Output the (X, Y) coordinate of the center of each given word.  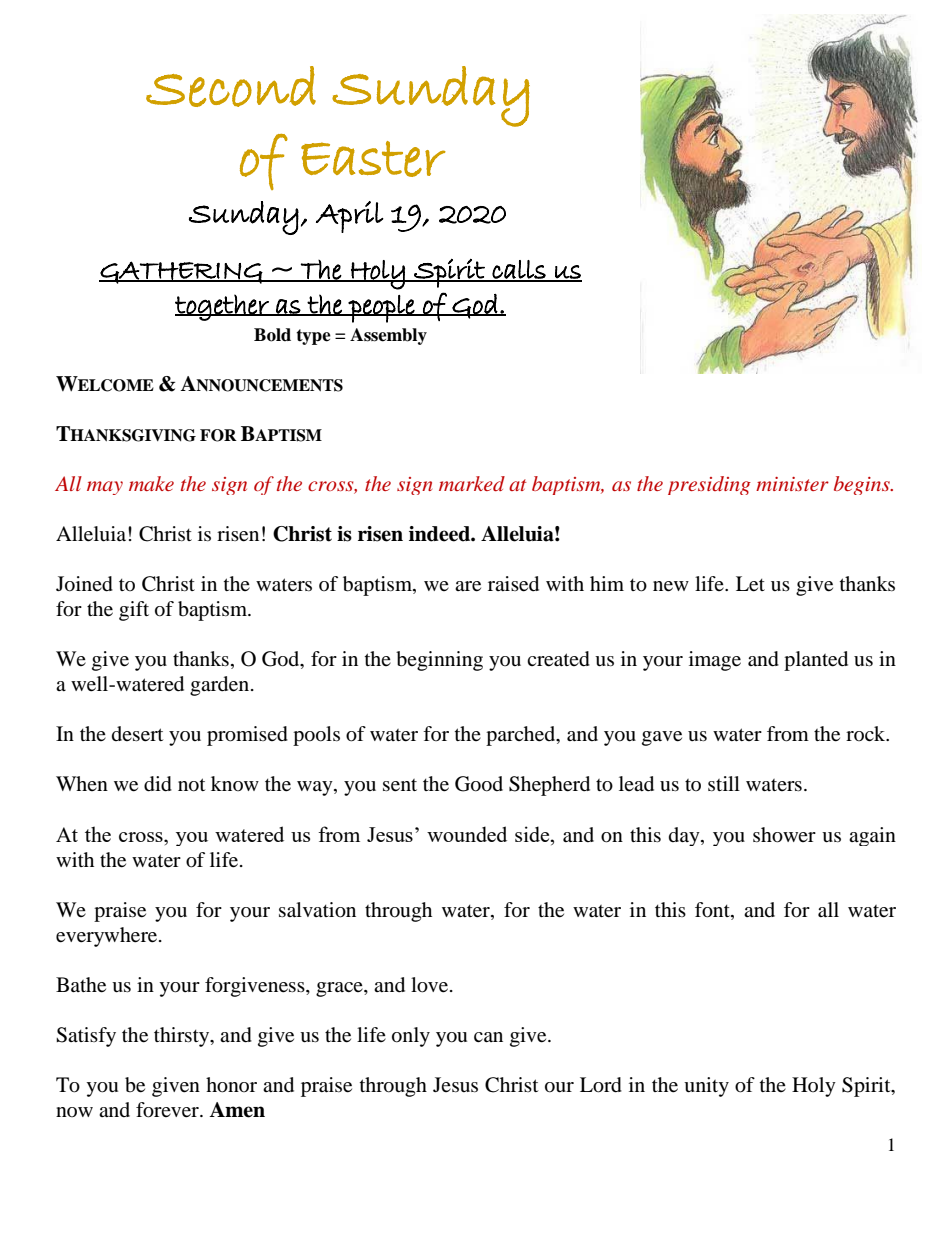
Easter (373, 159)
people (382, 309)
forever (168, 1110)
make (151, 483)
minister (792, 484)
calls (519, 270)
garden (221, 686)
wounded (467, 834)
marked (472, 483)
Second (231, 86)
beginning (439, 661)
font (713, 911)
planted (816, 661)
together (223, 307)
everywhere (108, 937)
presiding (709, 485)
